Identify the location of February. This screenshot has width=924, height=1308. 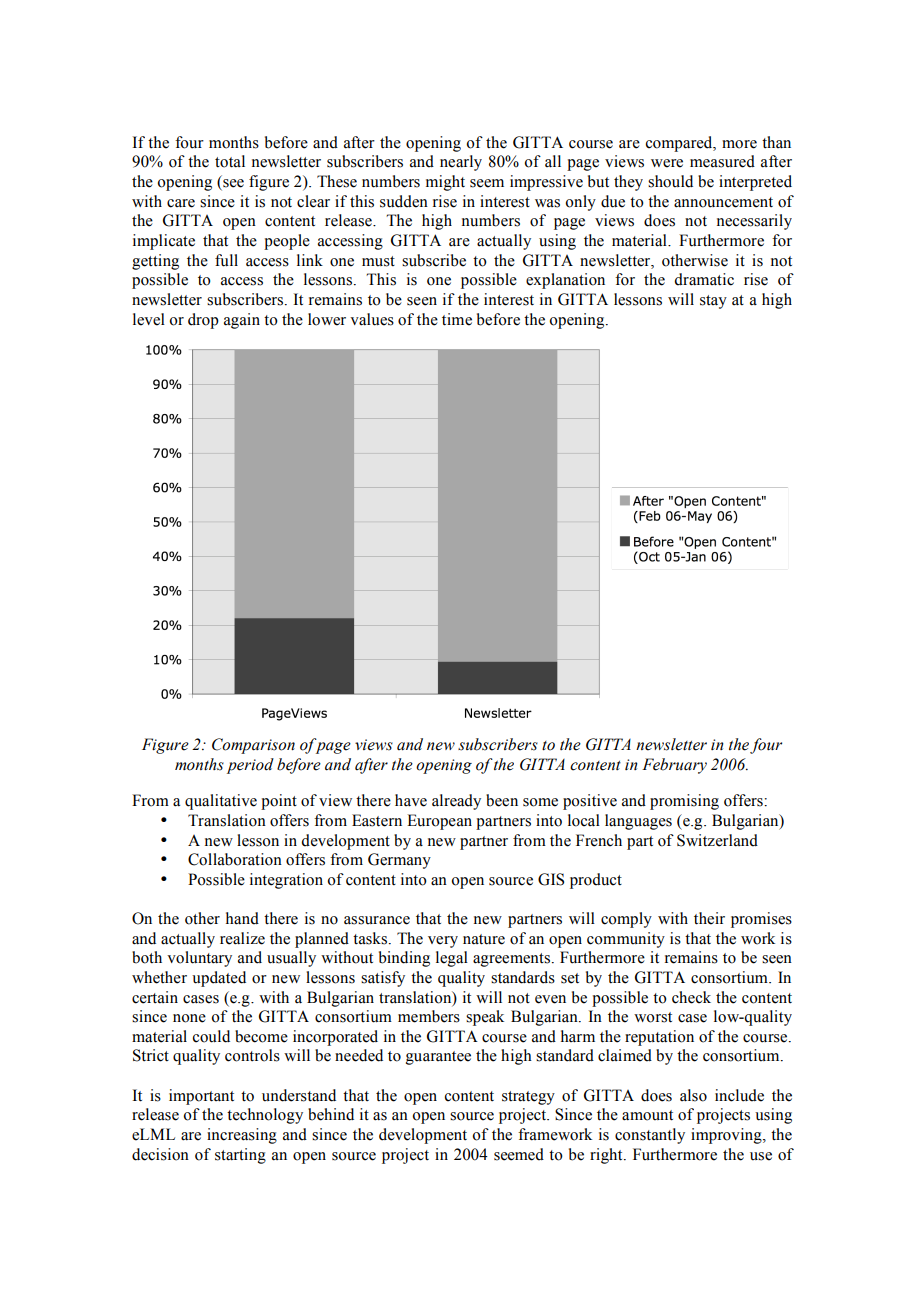
(674, 766).
